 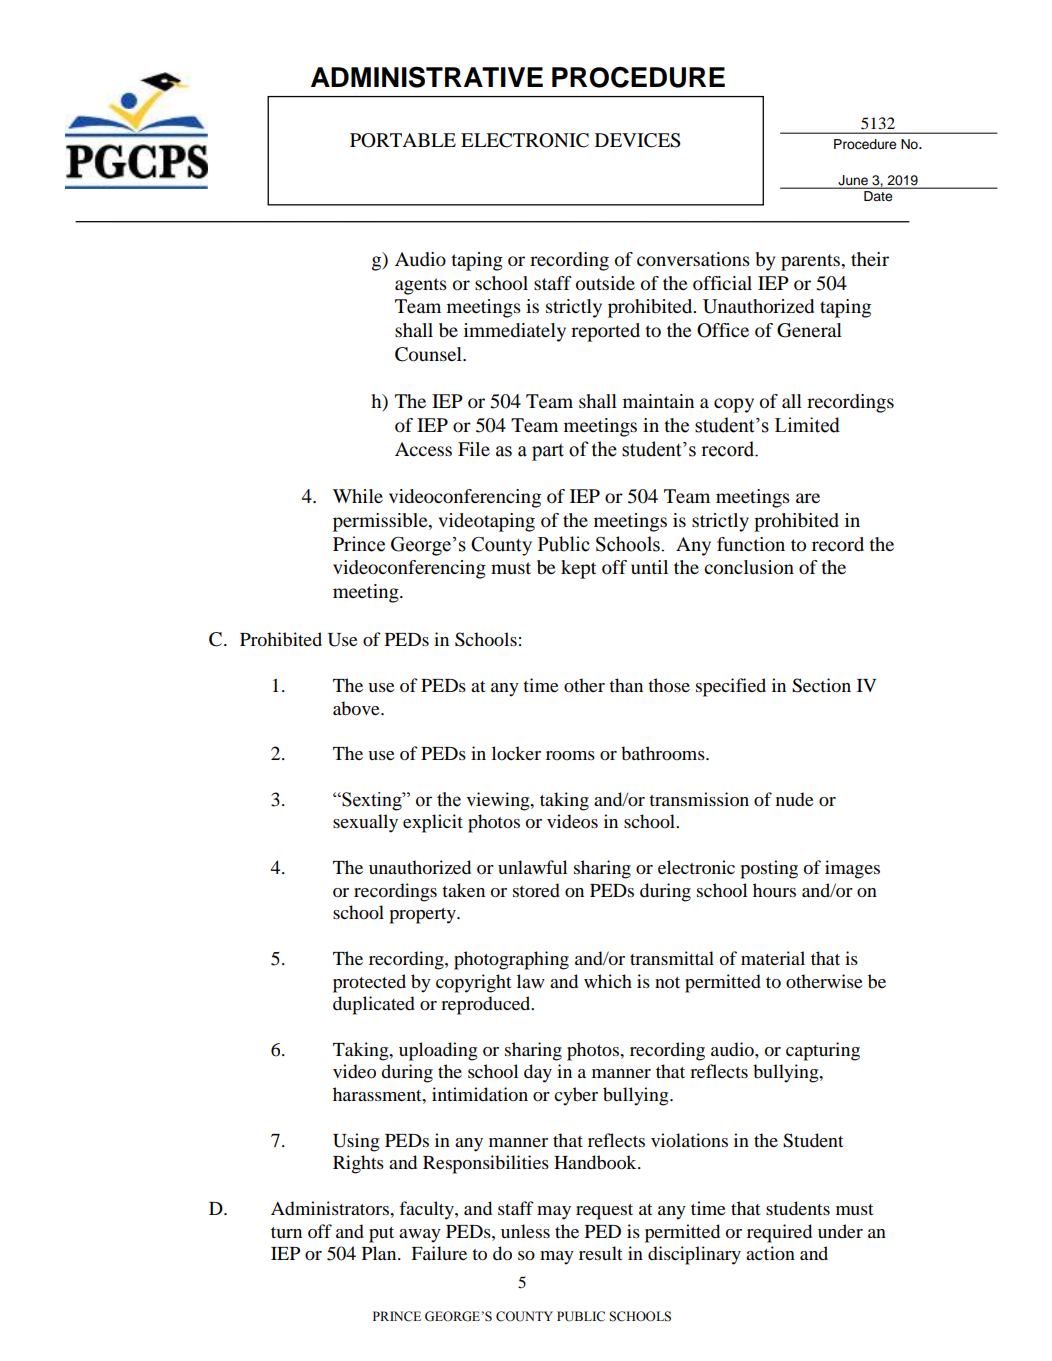 I want to click on request, so click(x=604, y=1212).
